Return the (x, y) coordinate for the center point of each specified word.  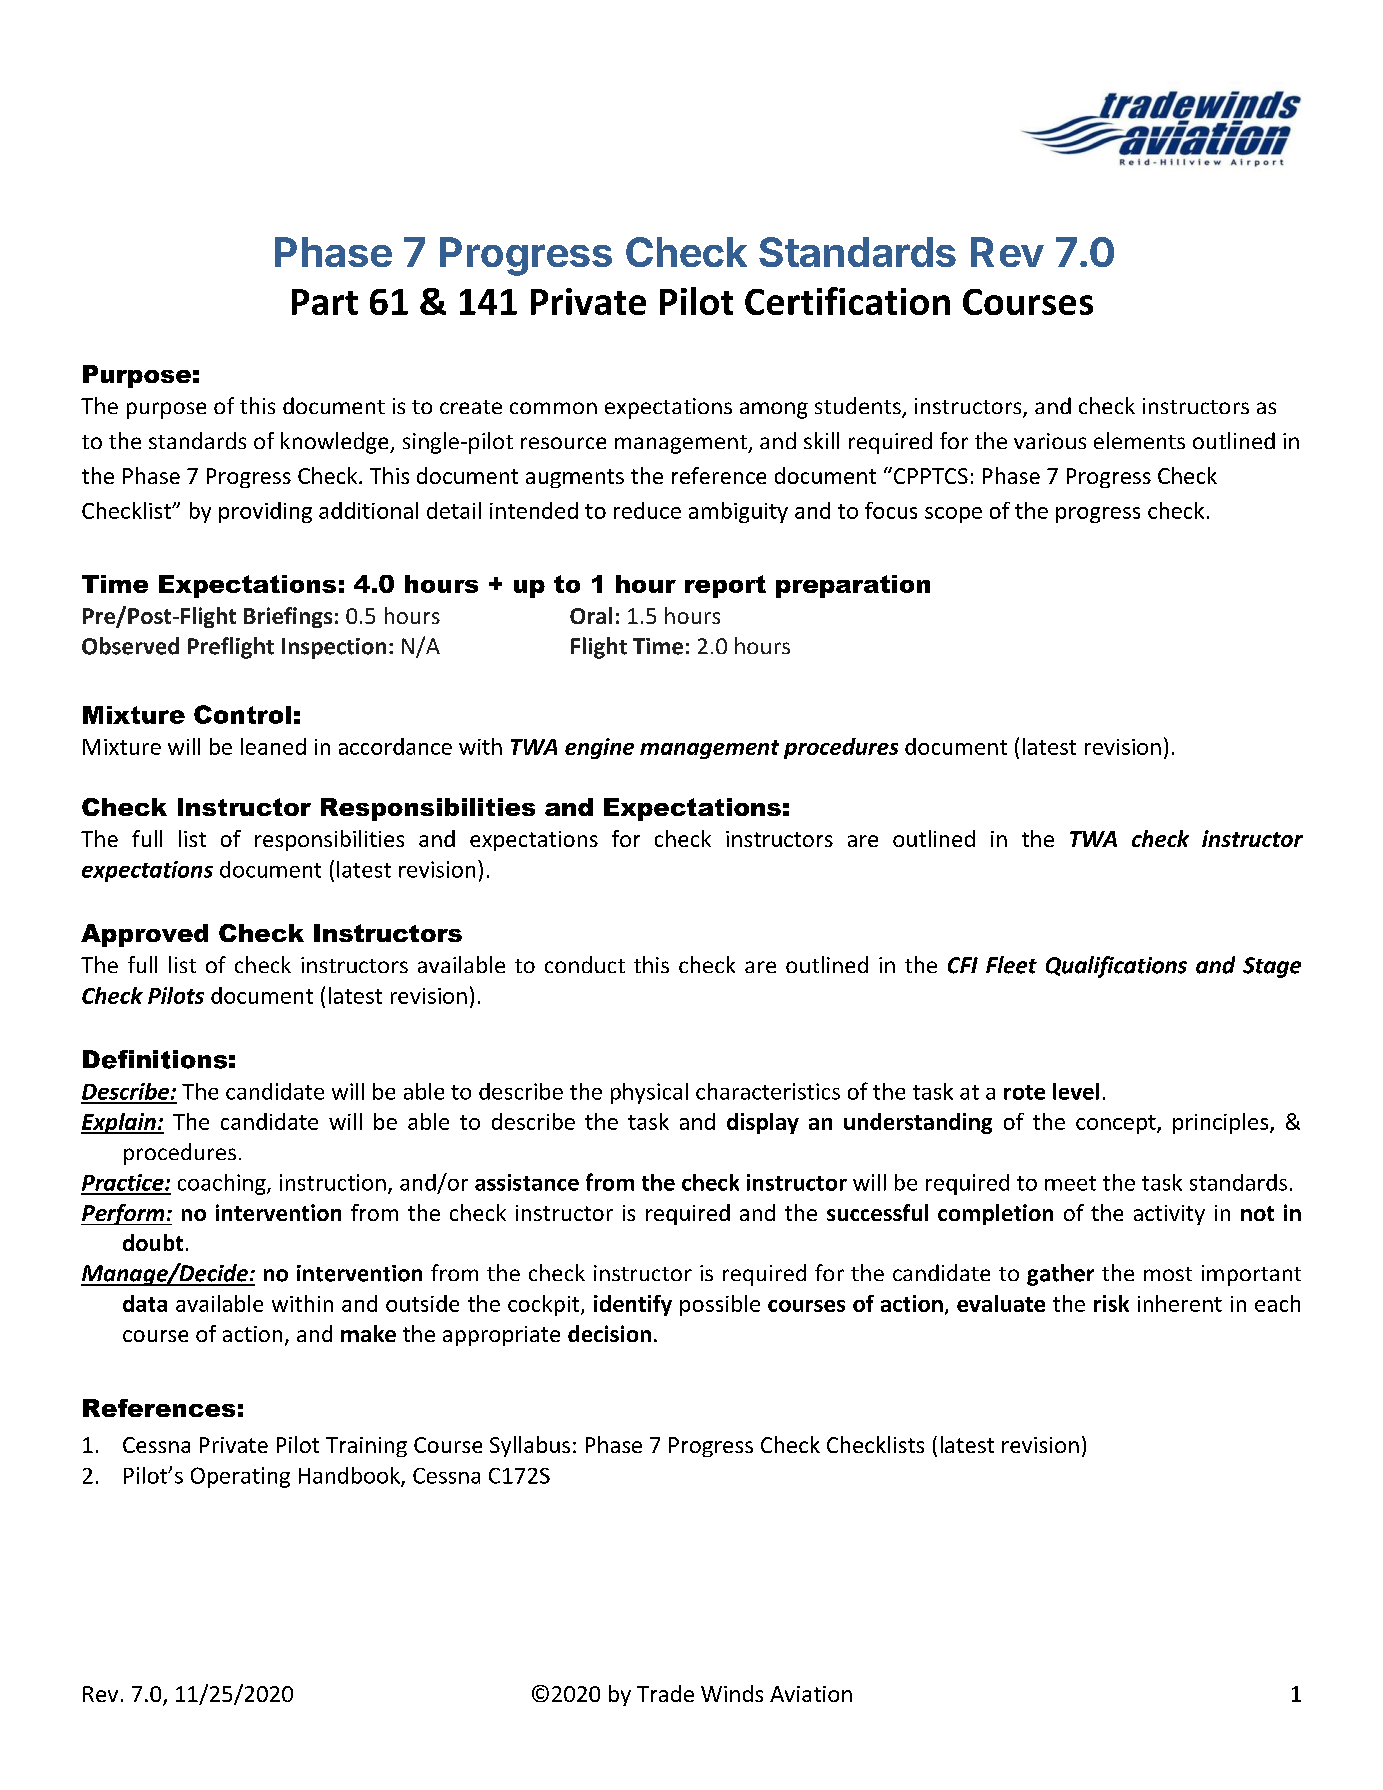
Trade (665, 1693)
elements (1139, 440)
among (774, 410)
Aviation (811, 1694)
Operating (240, 1477)
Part (325, 302)
